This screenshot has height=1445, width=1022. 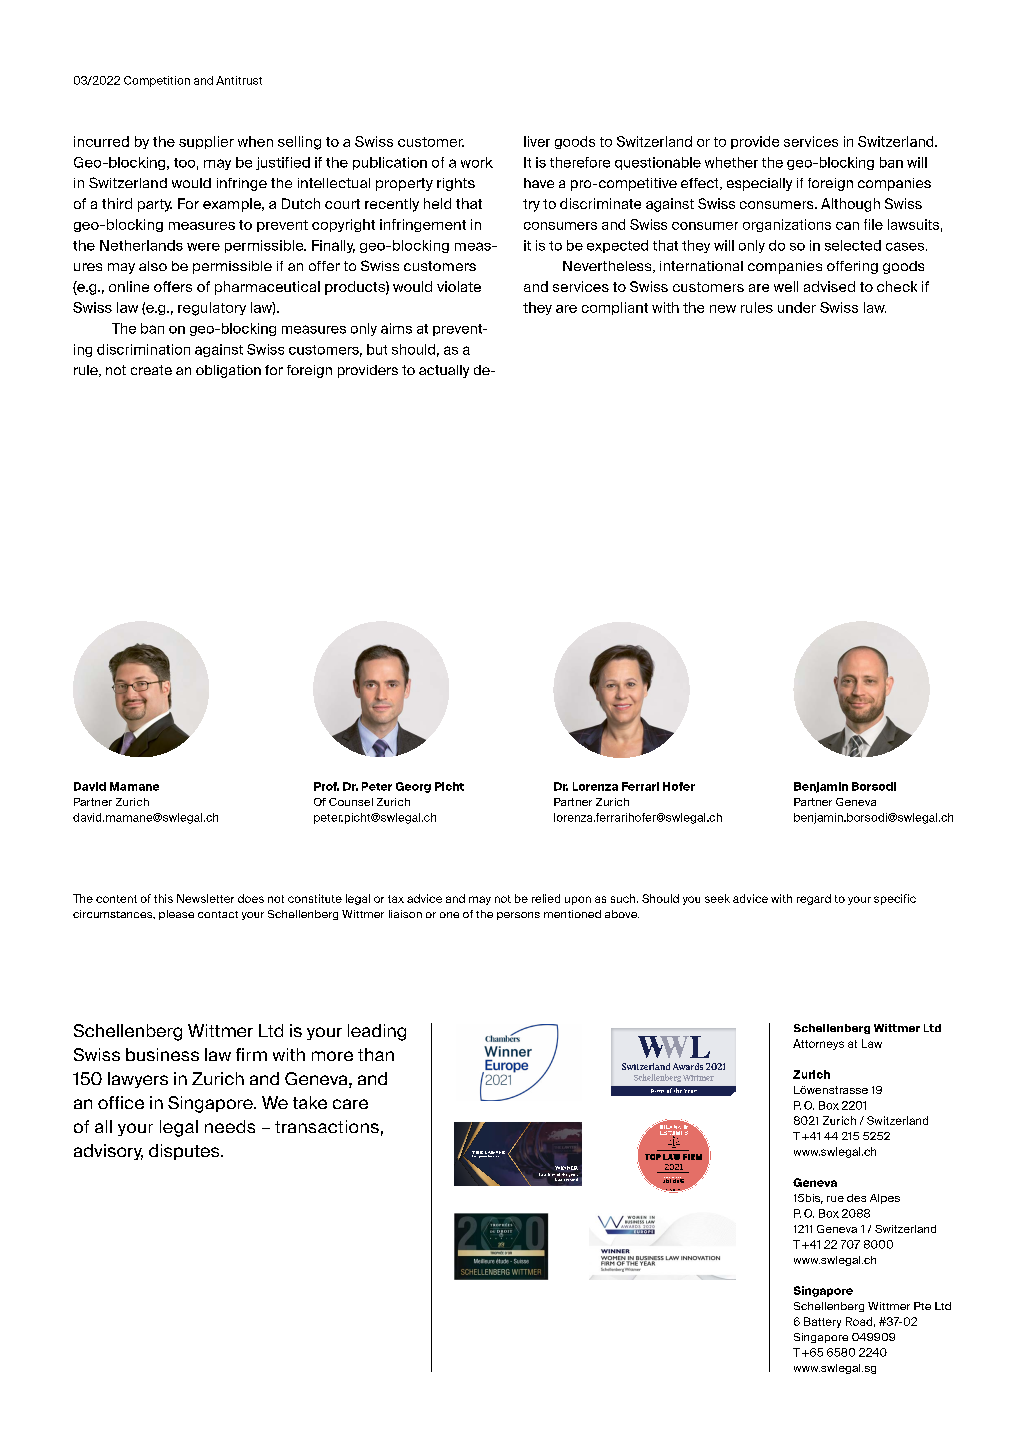 What do you see at coordinates (518, 916) in the screenshot?
I see `persons` at bounding box center [518, 916].
